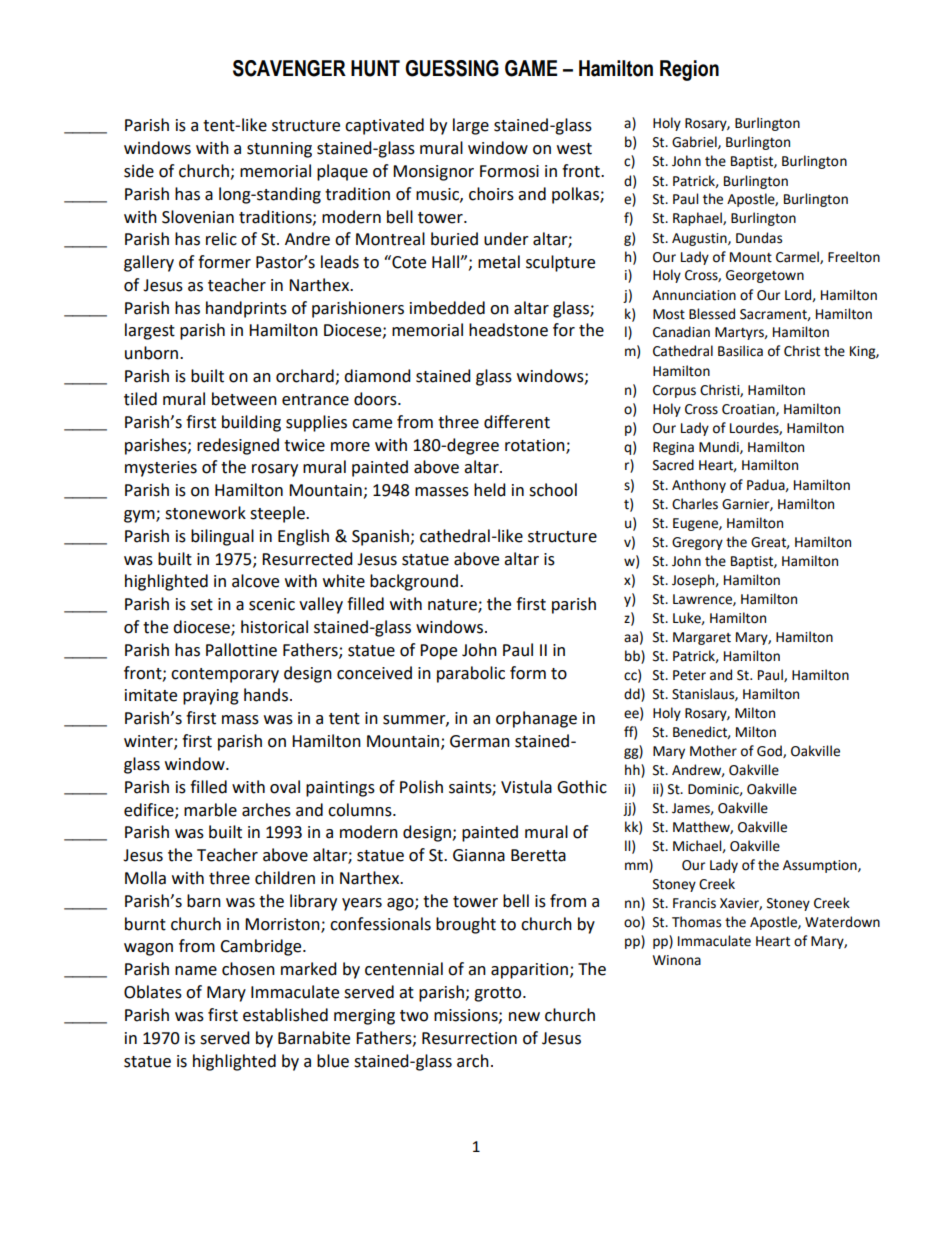 This page has height=1233, width=952. What do you see at coordinates (289, 68) in the page?
I see `SCAVENGER` at bounding box center [289, 68].
